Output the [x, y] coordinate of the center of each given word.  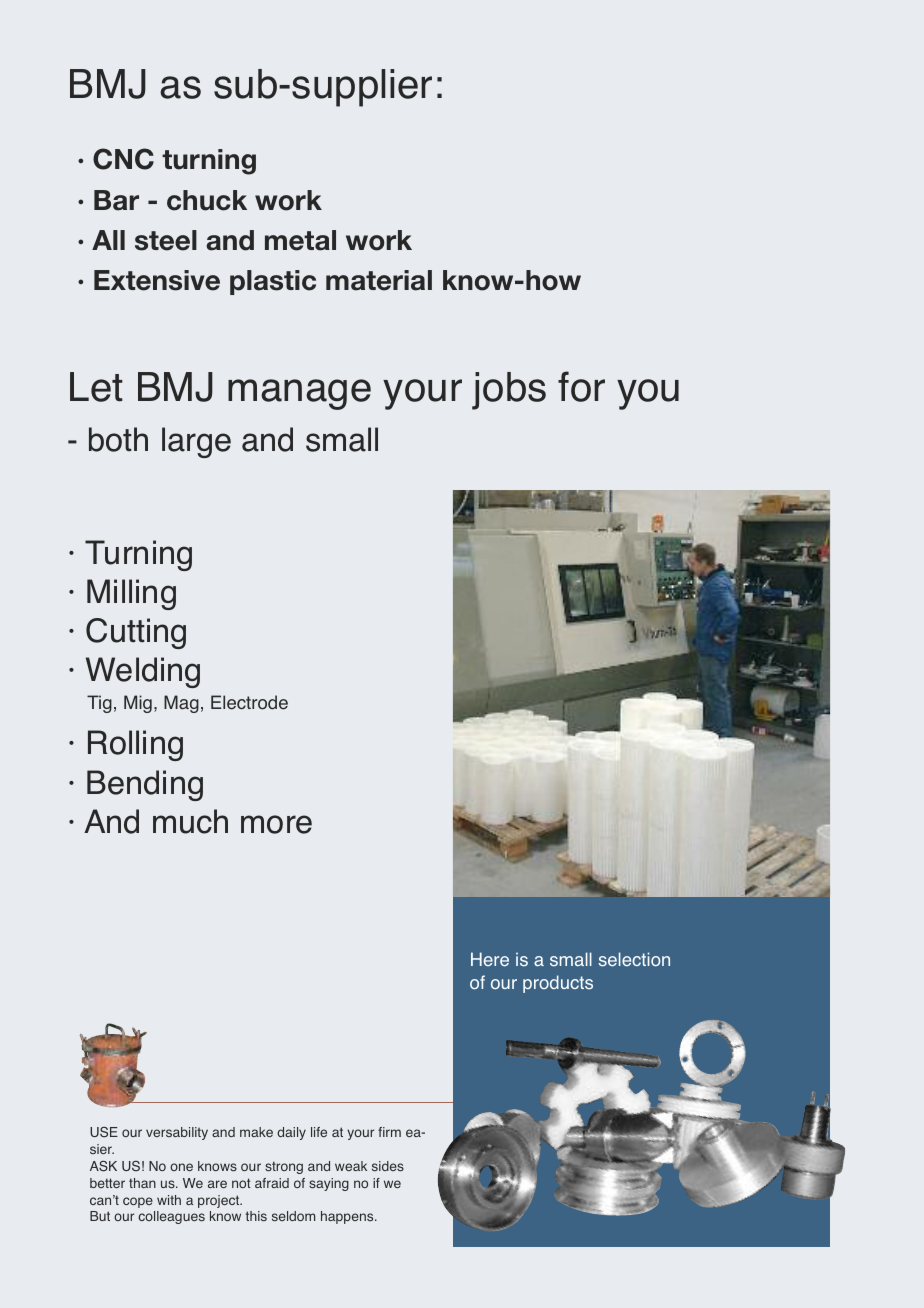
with [169, 1200]
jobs [509, 391]
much [190, 821]
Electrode [249, 702]
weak [351, 1166]
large [196, 442]
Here [490, 959]
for [581, 386]
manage [299, 394]
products [558, 984]
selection [634, 959]
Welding [143, 672]
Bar [116, 200]
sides [388, 1166]
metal [300, 240]
